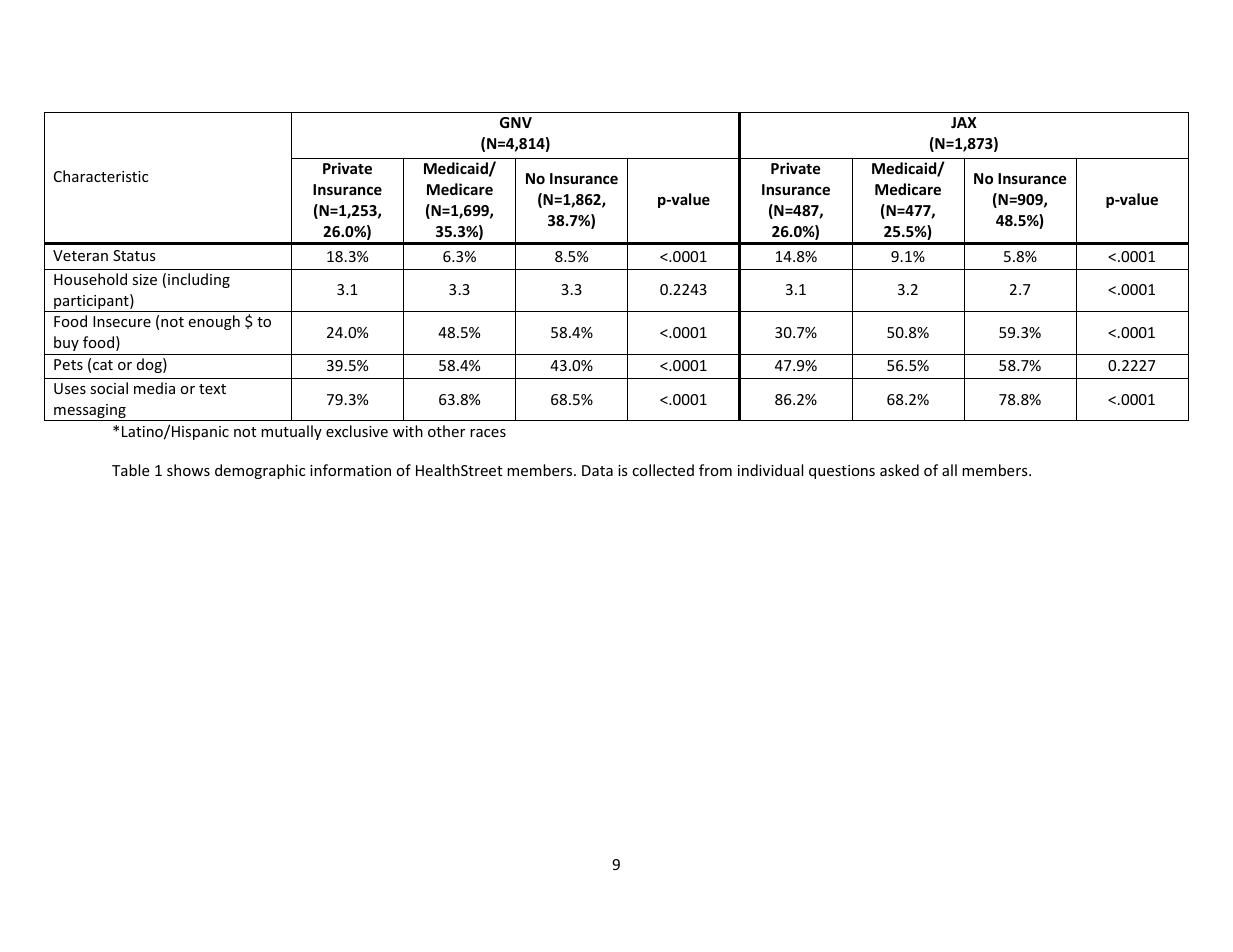 The height and width of the screenshot is (952, 1233). Describe the element at coordinates (214, 322) in the screenshot. I see `enough` at that location.
